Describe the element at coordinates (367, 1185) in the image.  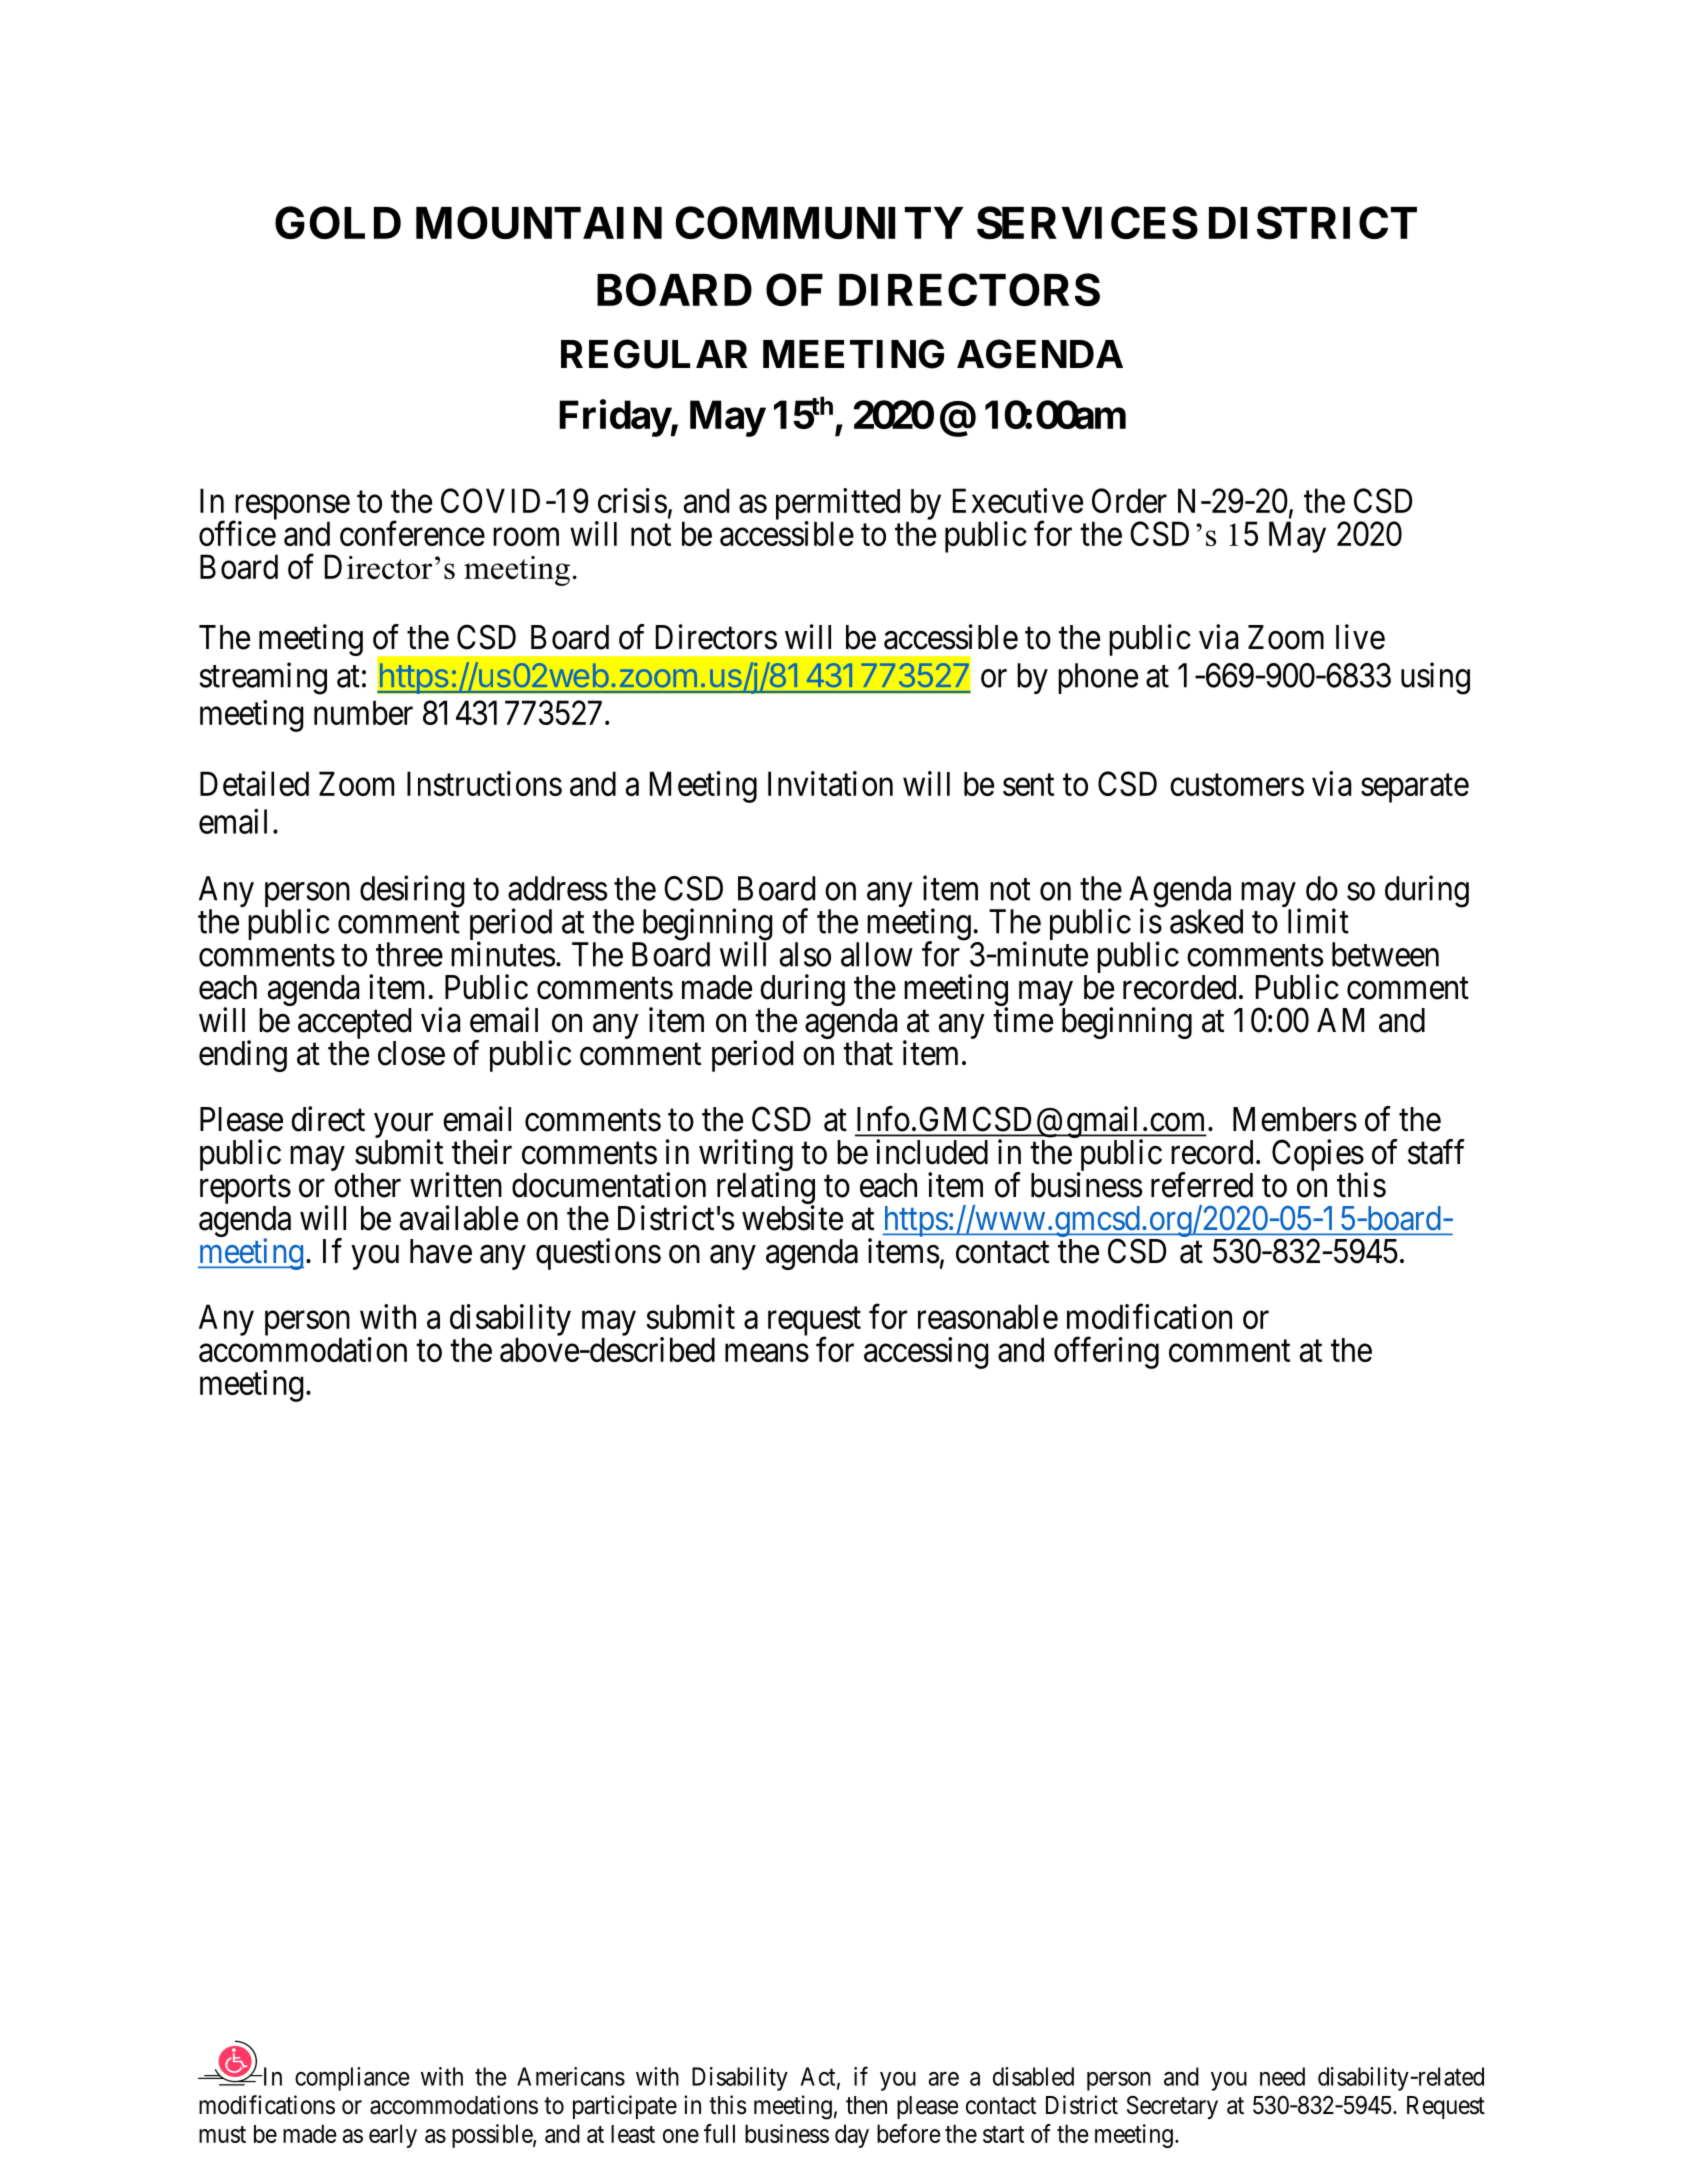
I see `other` at that location.
